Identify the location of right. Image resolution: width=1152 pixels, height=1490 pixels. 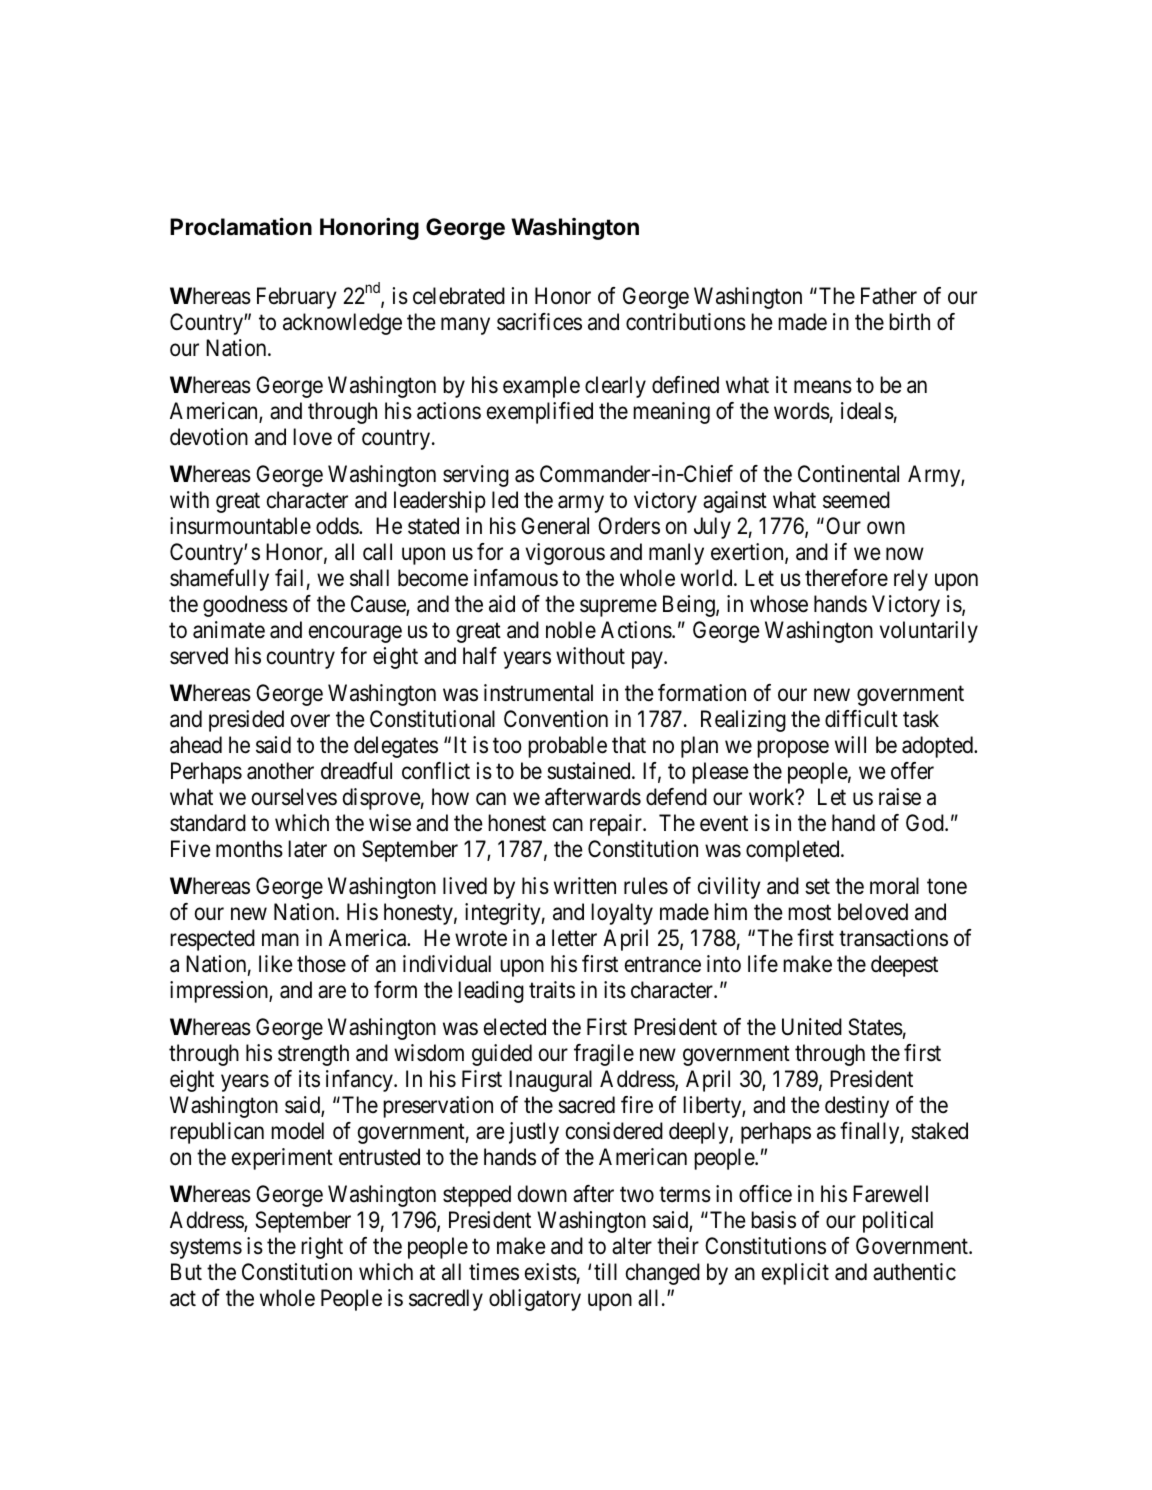
(322, 1248).
